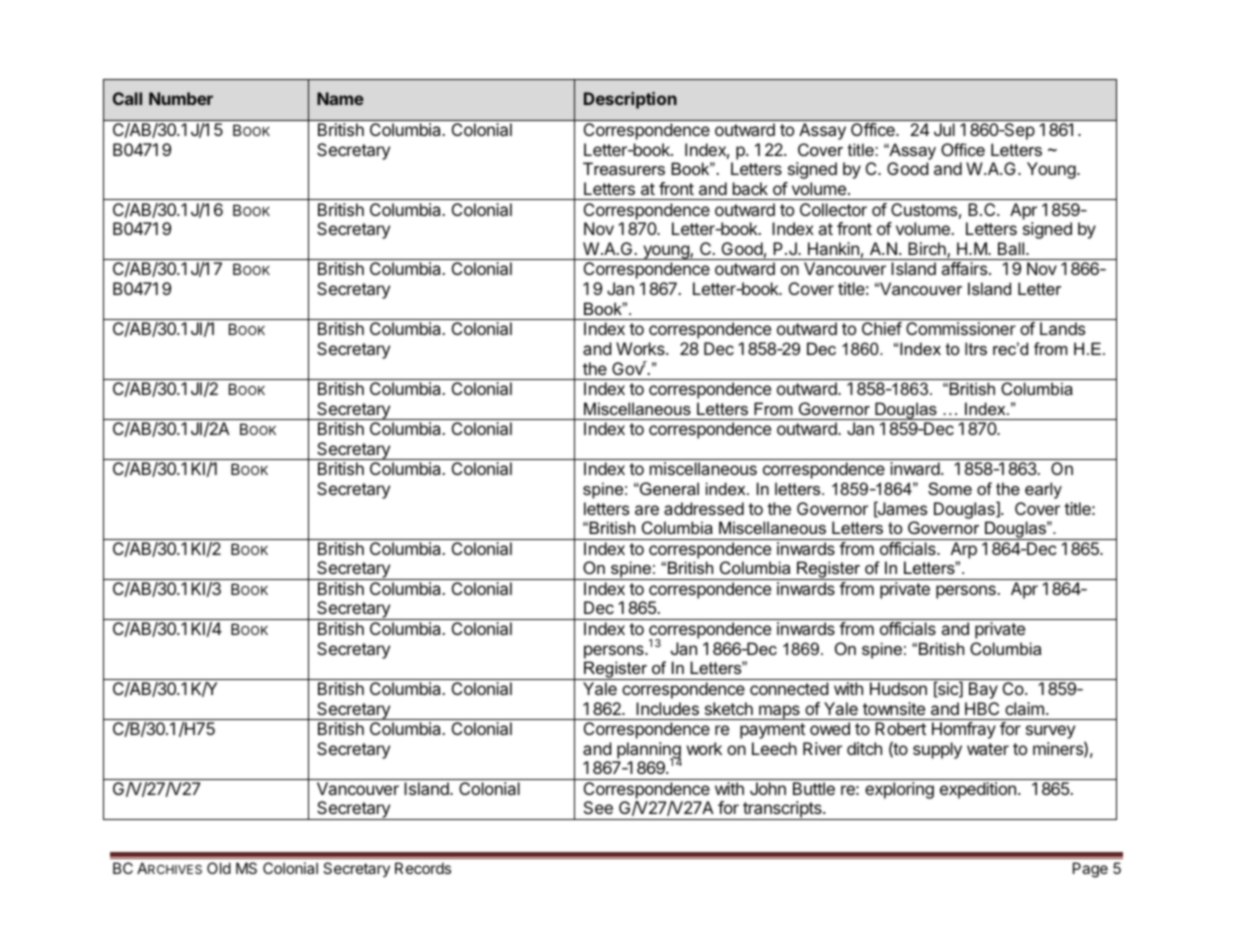 This document has height=952, width=1233. I want to click on Jul, so click(944, 129).
